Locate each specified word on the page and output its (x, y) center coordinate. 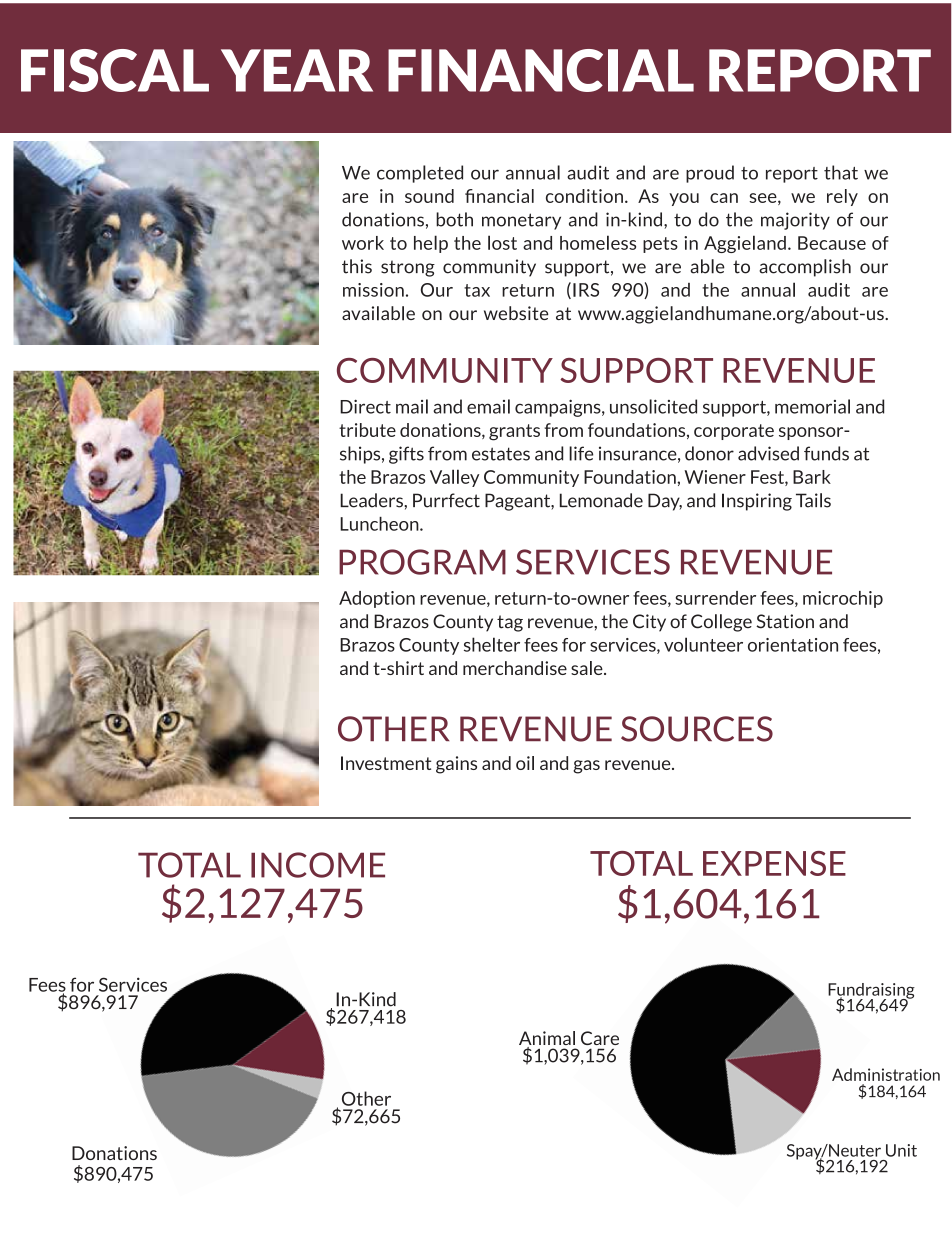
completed (420, 174)
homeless (598, 242)
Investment (386, 763)
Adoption (377, 599)
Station (785, 621)
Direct (365, 406)
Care (600, 1038)
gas (586, 767)
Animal (547, 1039)
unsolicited (653, 406)
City (649, 623)
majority (795, 221)
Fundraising (871, 992)
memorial (812, 406)
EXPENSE (774, 863)
